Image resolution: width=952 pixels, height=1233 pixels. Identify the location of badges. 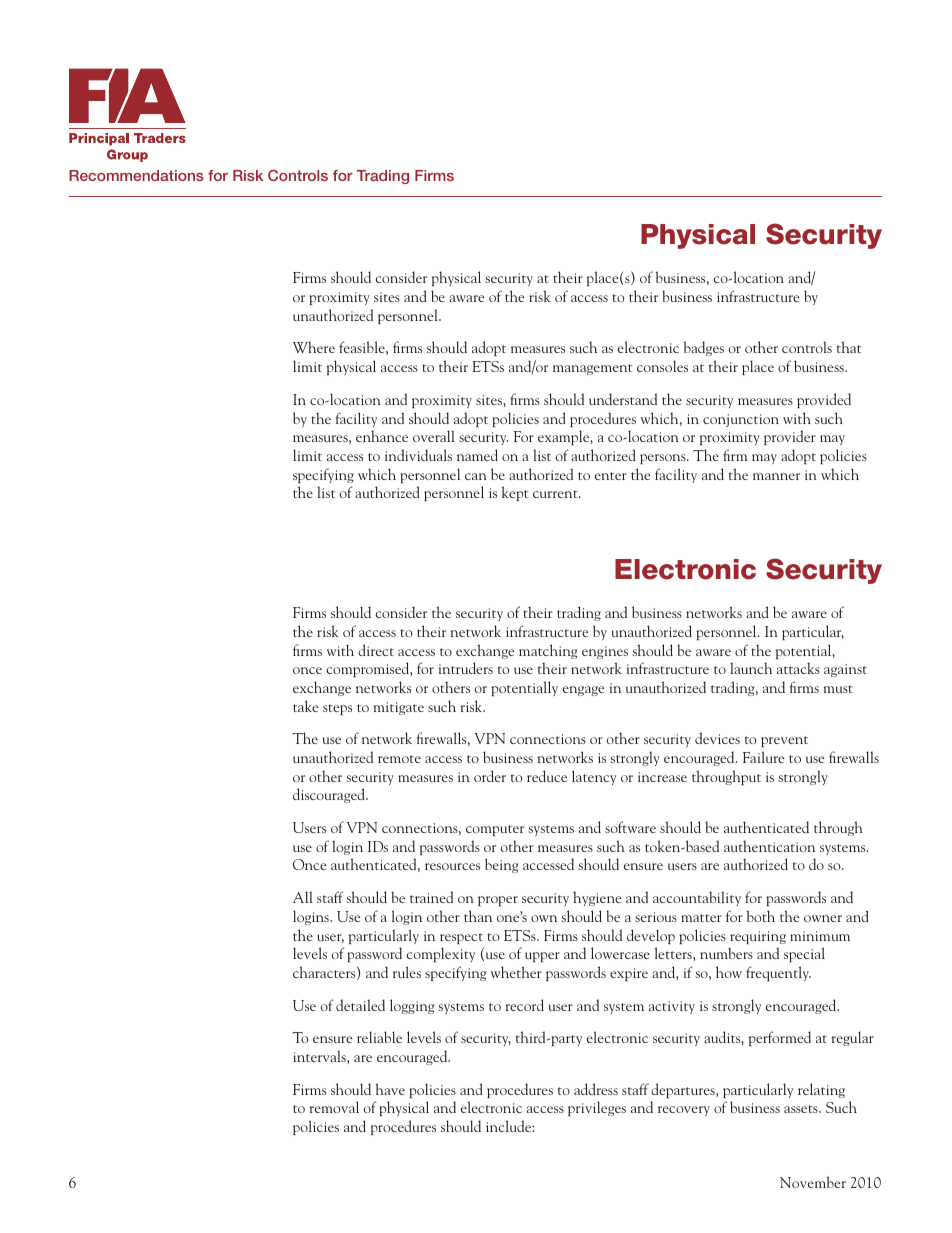
(704, 348).
